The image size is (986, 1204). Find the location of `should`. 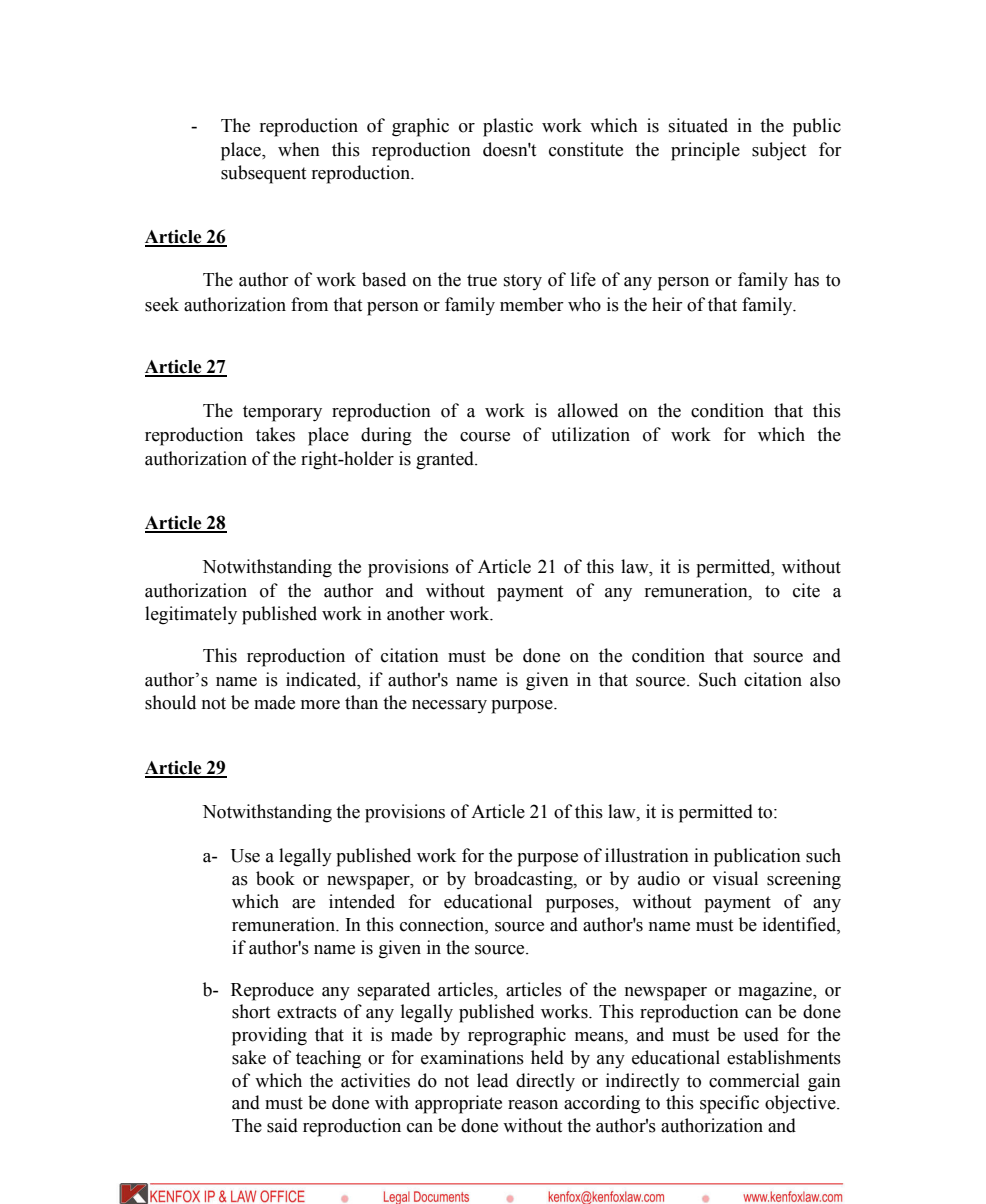

should is located at coordinates (170, 702).
